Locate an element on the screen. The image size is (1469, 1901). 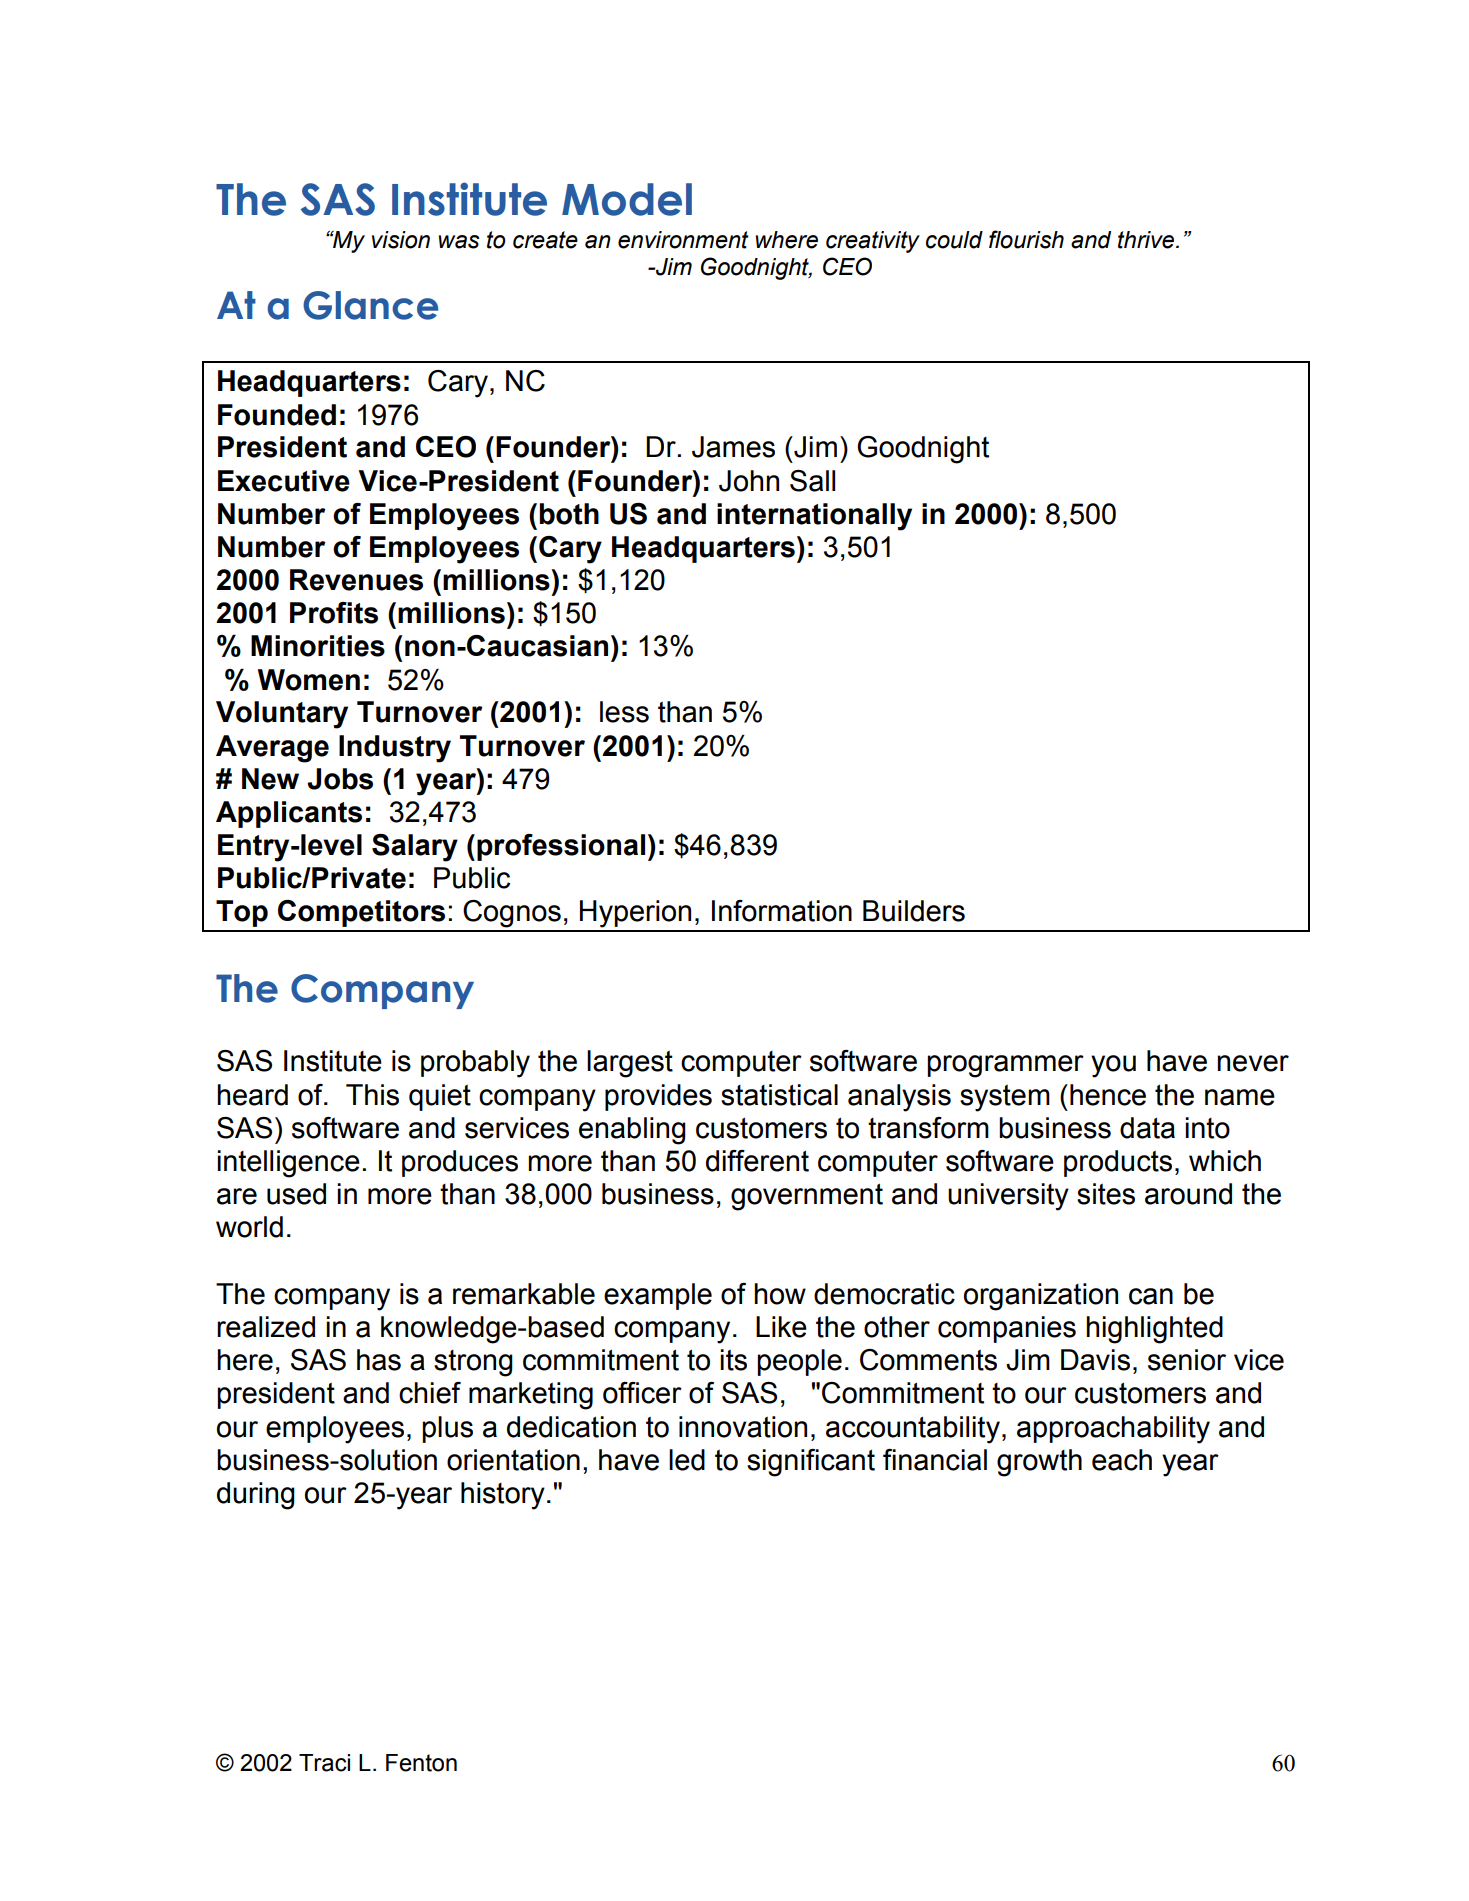
Competitors is located at coordinates (361, 913).
